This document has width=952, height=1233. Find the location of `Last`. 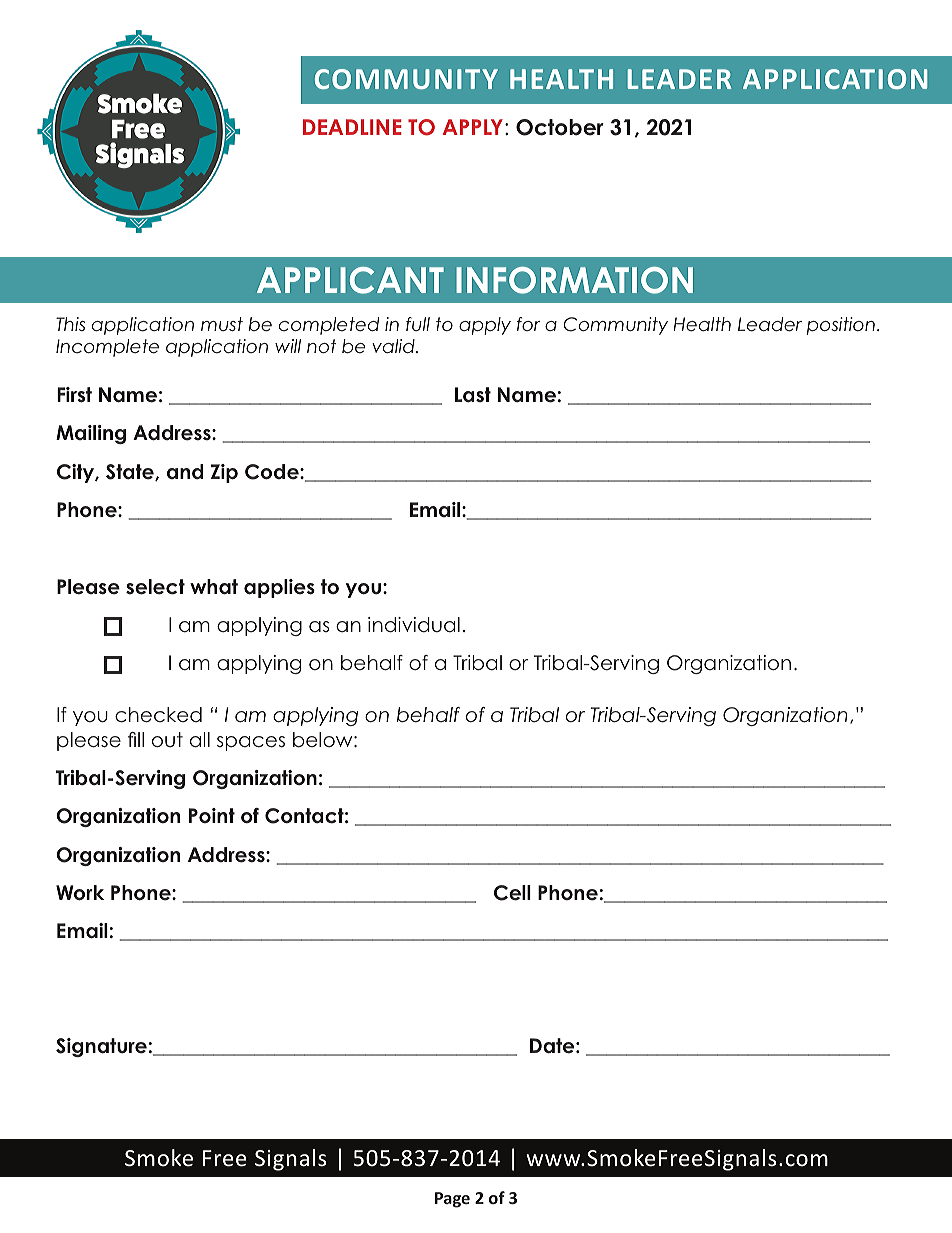

Last is located at coordinates (473, 395).
